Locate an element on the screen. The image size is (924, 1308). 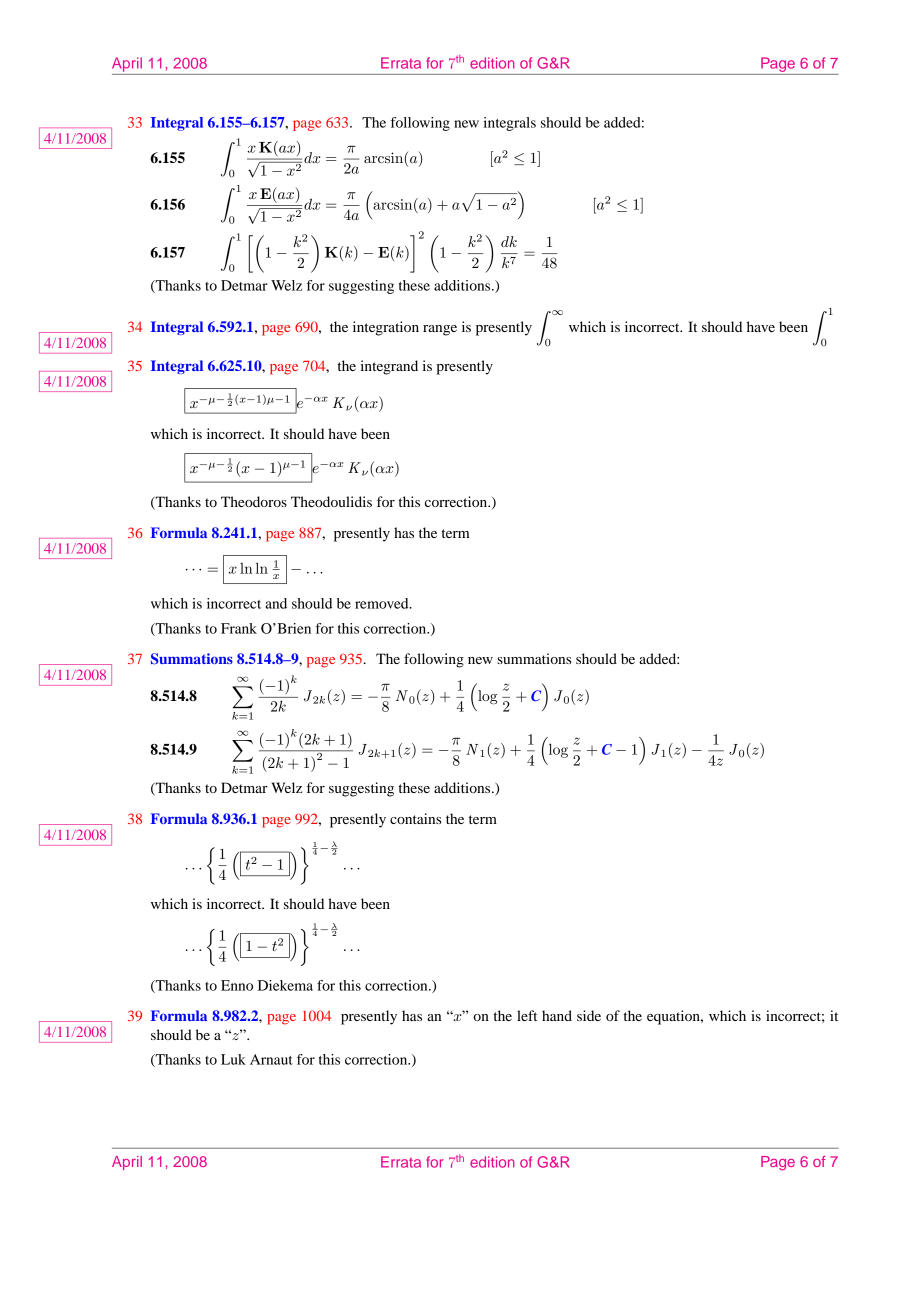
contains is located at coordinates (415, 818).
